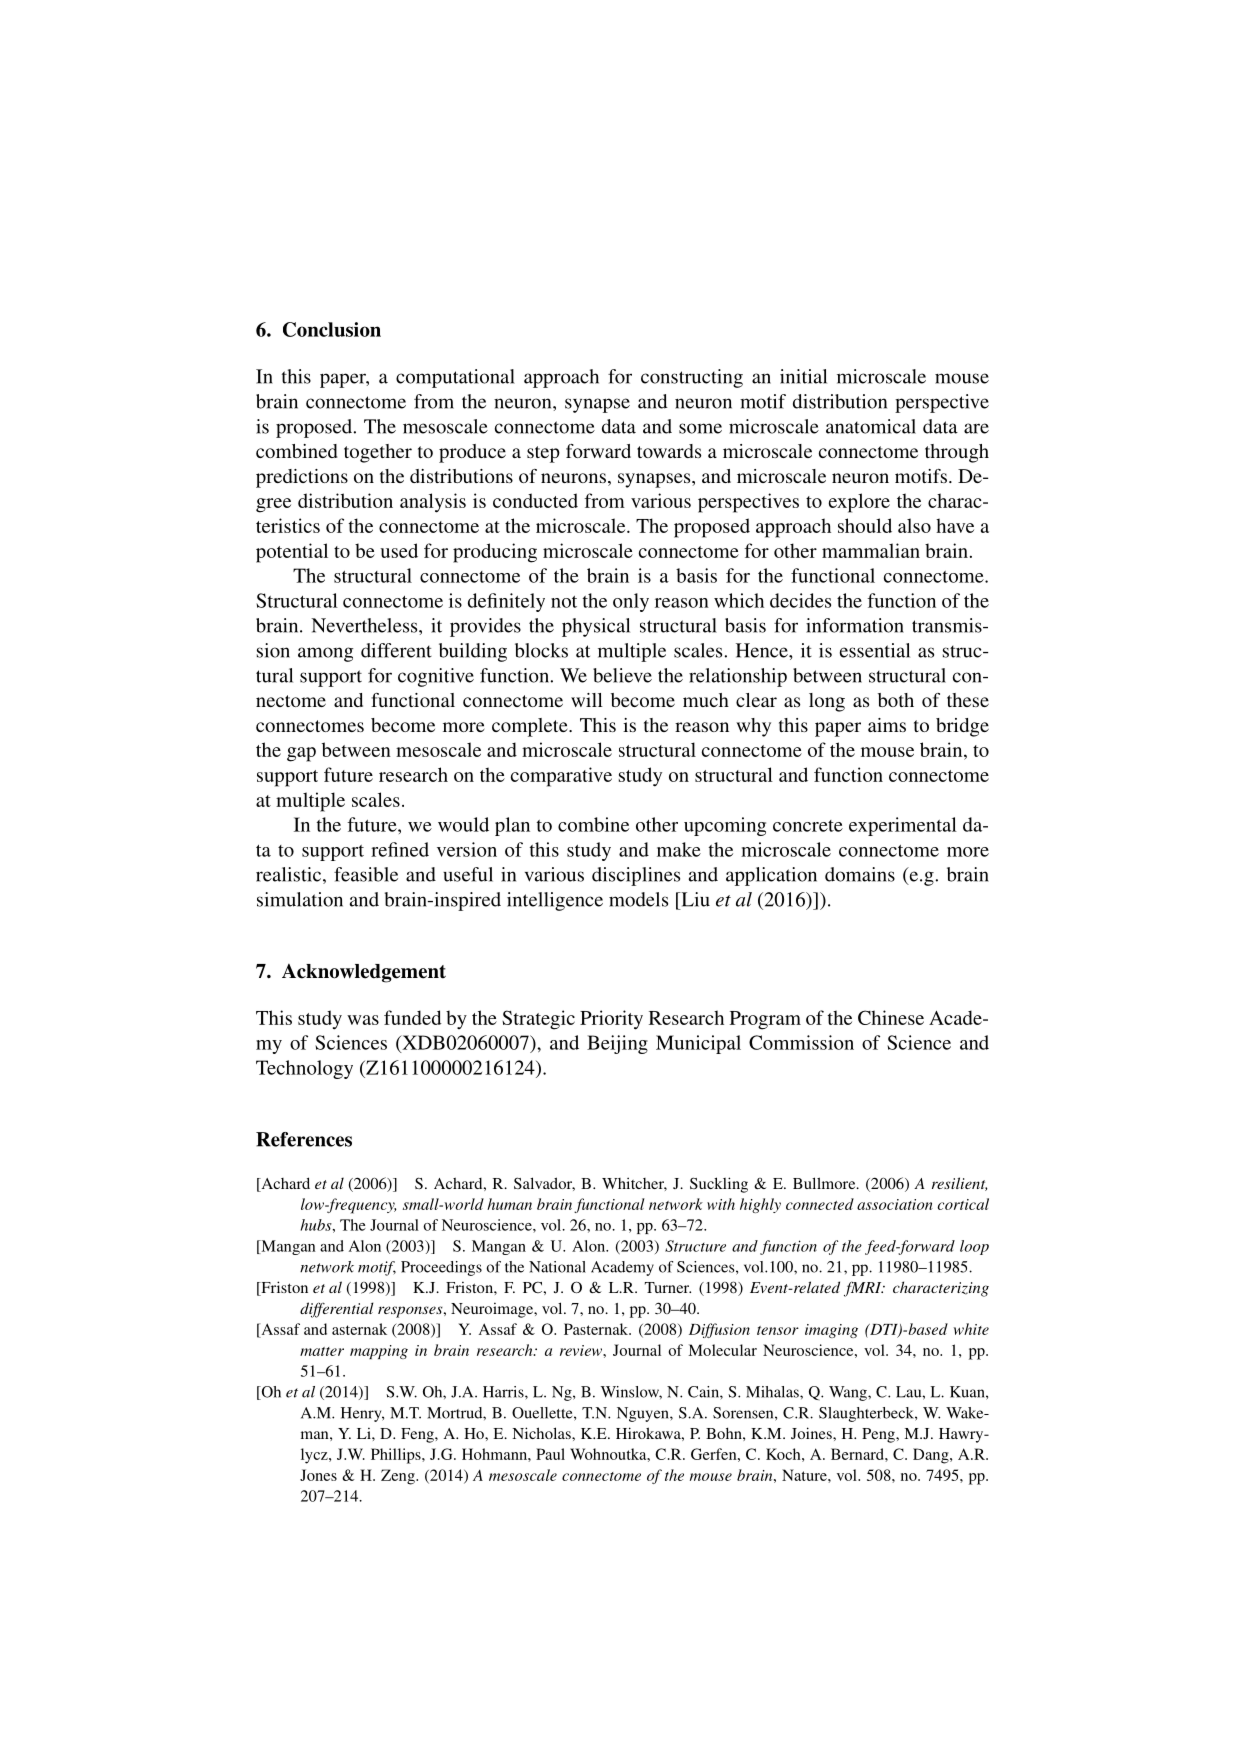  What do you see at coordinates (364, 973) in the page?
I see `Acknowledgement` at bounding box center [364, 973].
